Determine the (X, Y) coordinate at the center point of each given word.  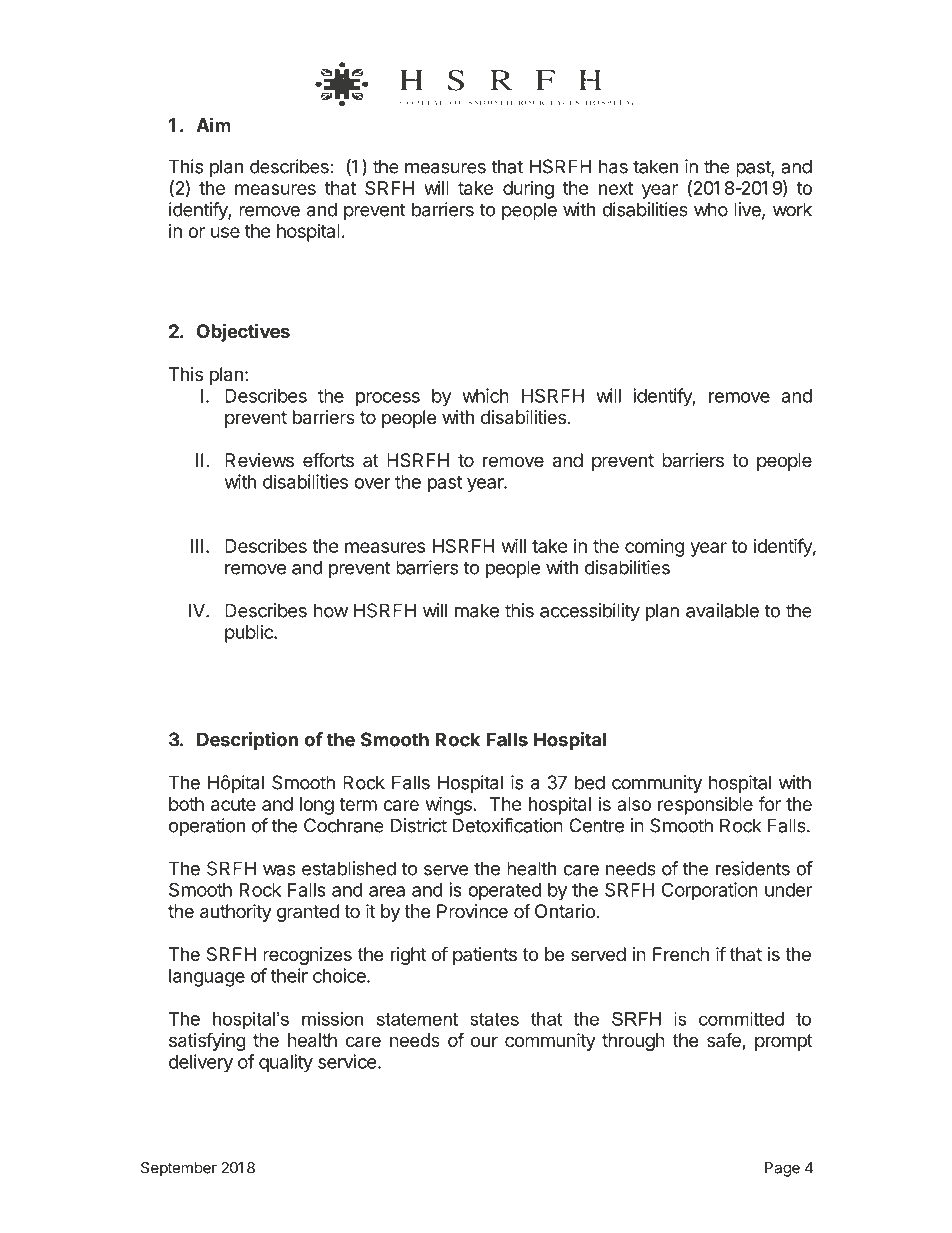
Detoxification (508, 825)
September (179, 1169)
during (528, 190)
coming (655, 548)
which (485, 395)
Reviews (259, 460)
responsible (705, 806)
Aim (213, 124)
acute (233, 804)
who (711, 209)
